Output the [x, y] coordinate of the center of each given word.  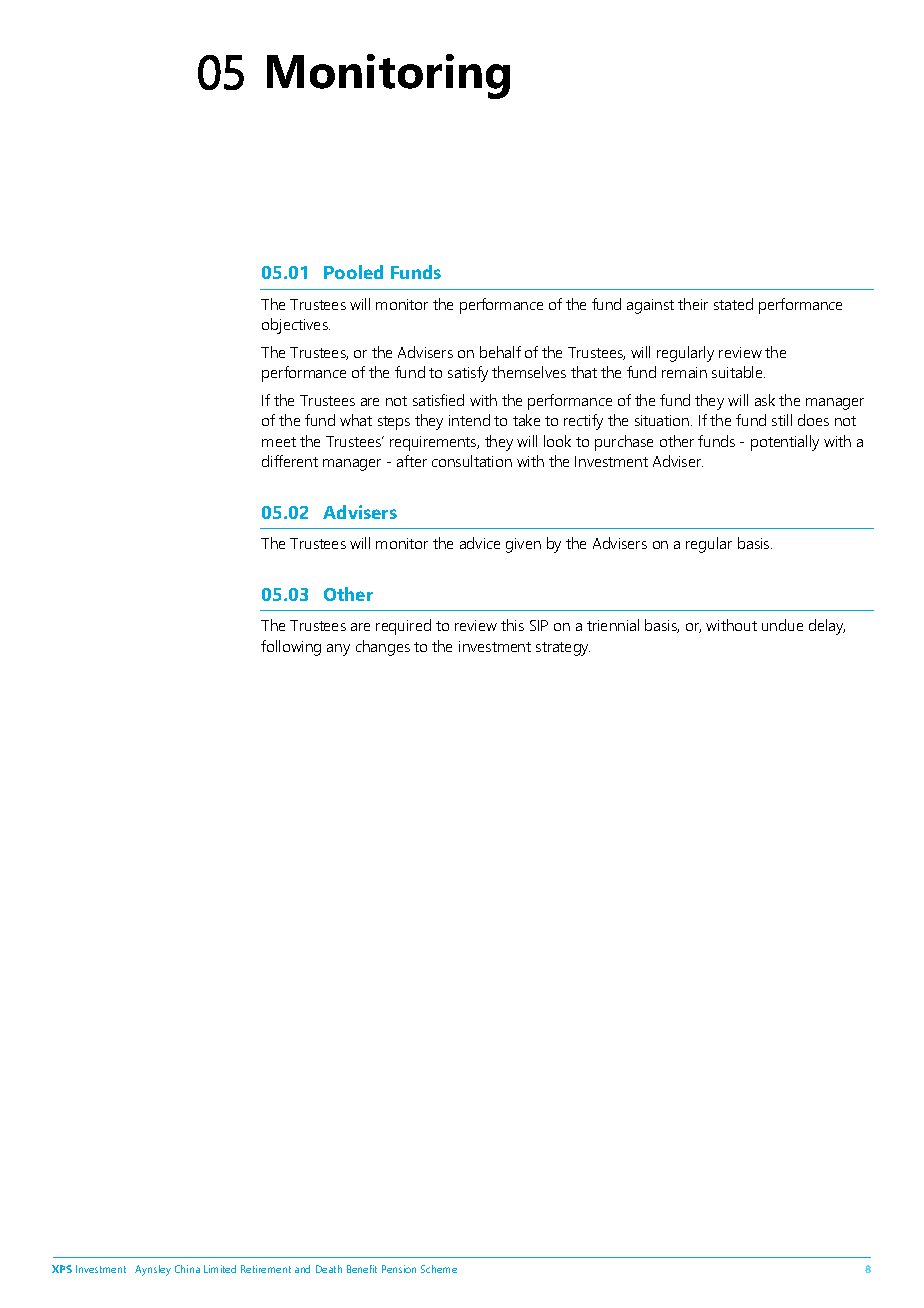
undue [782, 625]
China [187, 1269]
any [338, 650]
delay [827, 627]
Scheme [439, 1269]
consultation [472, 461]
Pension [399, 1269]
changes [383, 648]
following [291, 648]
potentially [785, 443]
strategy [563, 649]
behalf [500, 352]
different [290, 461]
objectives [296, 326]
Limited [220, 1269]
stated [733, 304]
